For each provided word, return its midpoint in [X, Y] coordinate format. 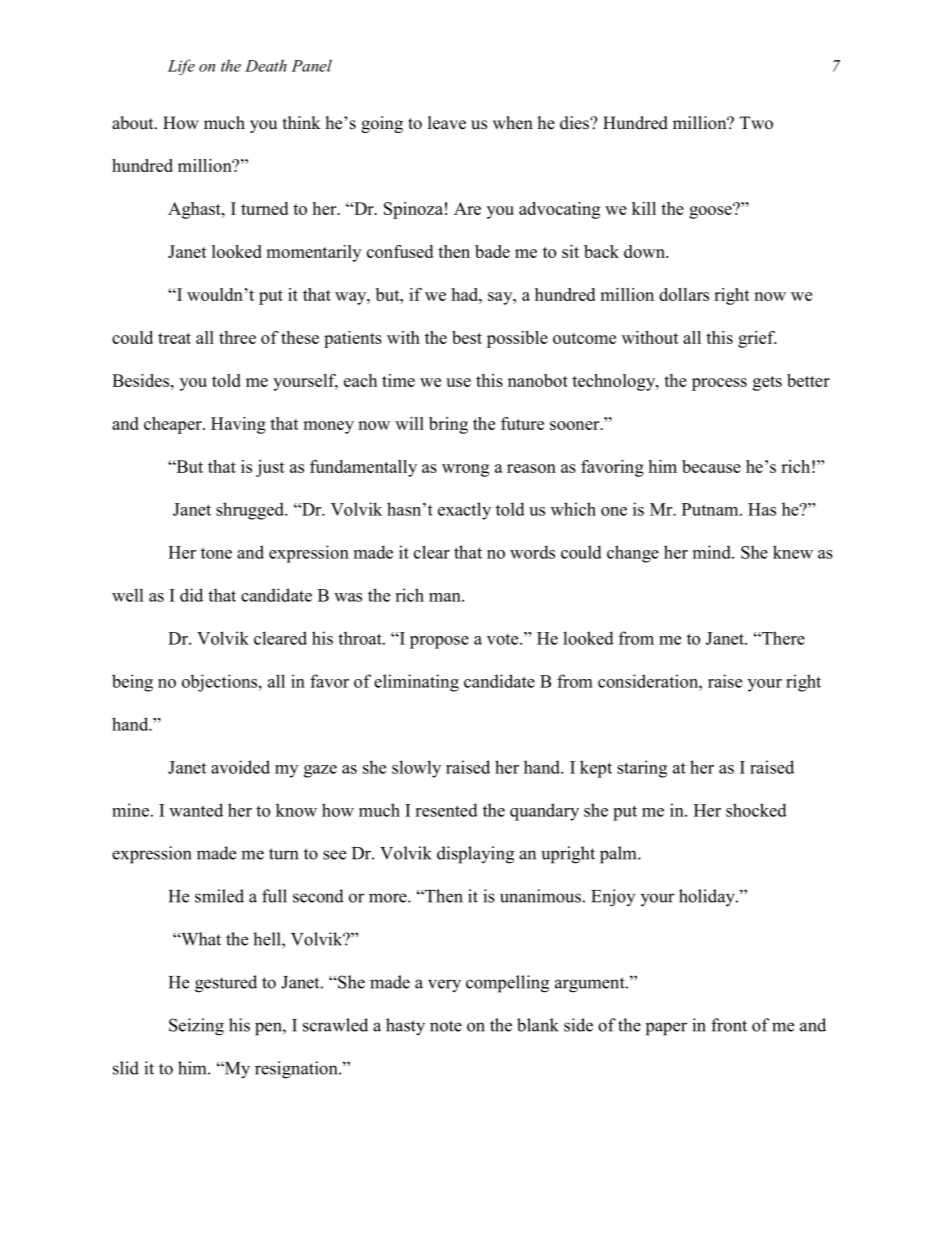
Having [238, 425]
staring [642, 769]
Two [756, 123]
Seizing [196, 1027]
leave [447, 123]
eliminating [416, 683]
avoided [240, 767]
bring [448, 425]
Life [181, 67]
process [719, 384]
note [446, 1026]
